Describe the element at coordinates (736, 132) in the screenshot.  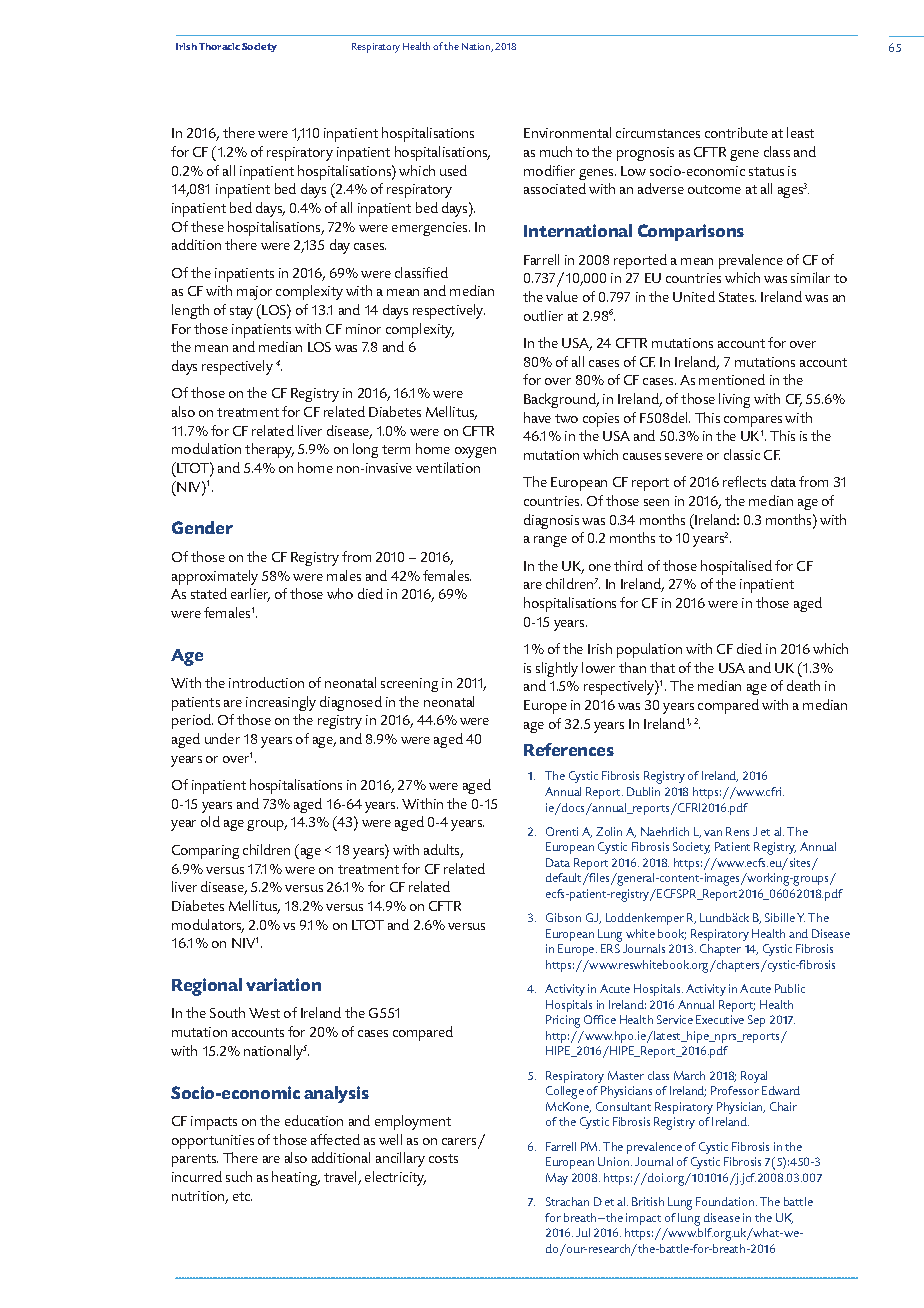
I see `contribute` at that location.
